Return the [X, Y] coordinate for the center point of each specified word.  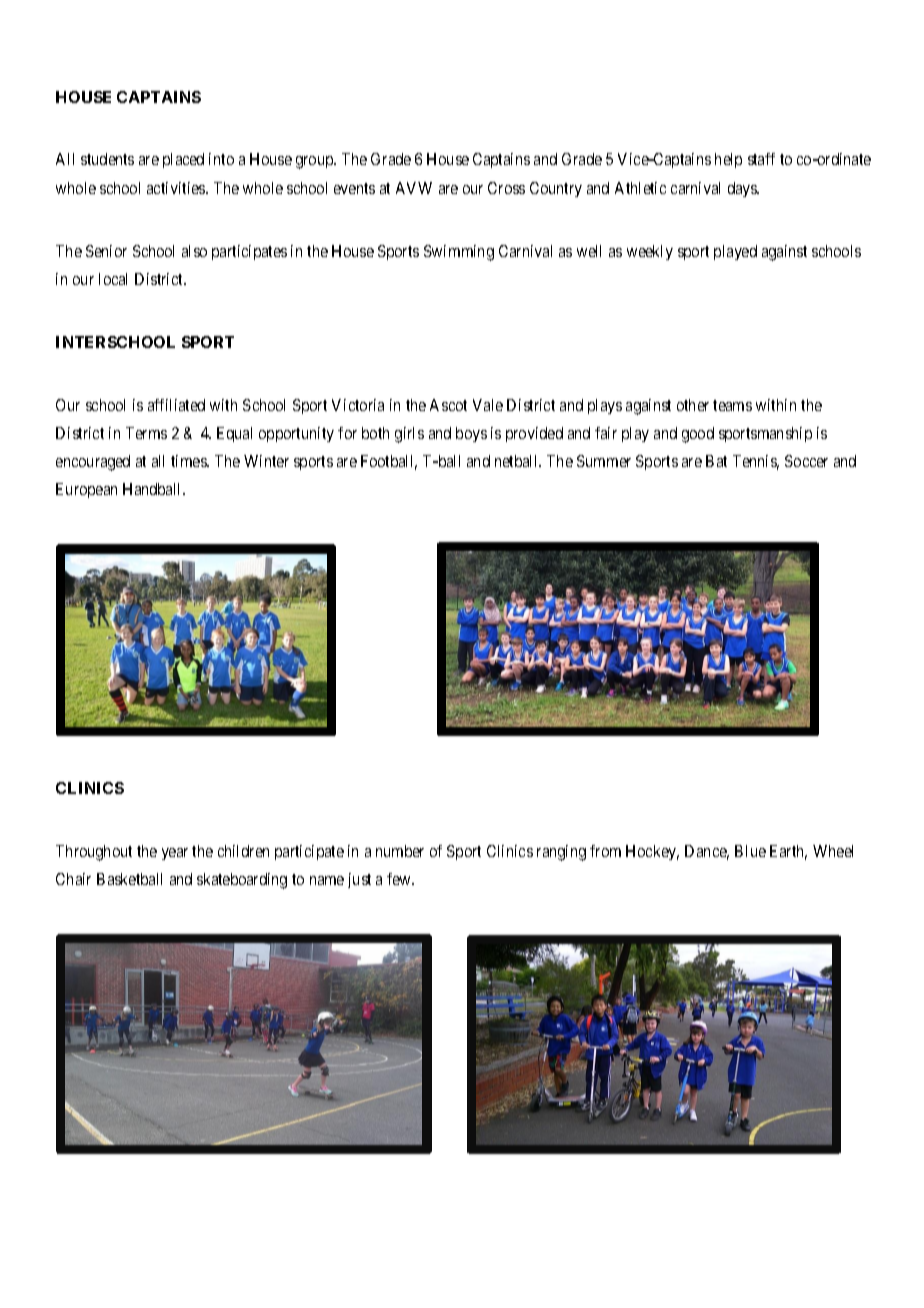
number [400, 851]
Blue [750, 851]
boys [471, 434]
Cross [506, 188]
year [175, 854]
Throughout [94, 853]
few [400, 879]
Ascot [448, 405]
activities [177, 188]
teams [732, 405]
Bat [716, 461]
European [86, 490]
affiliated [176, 405]
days [743, 189]
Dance [707, 852]
